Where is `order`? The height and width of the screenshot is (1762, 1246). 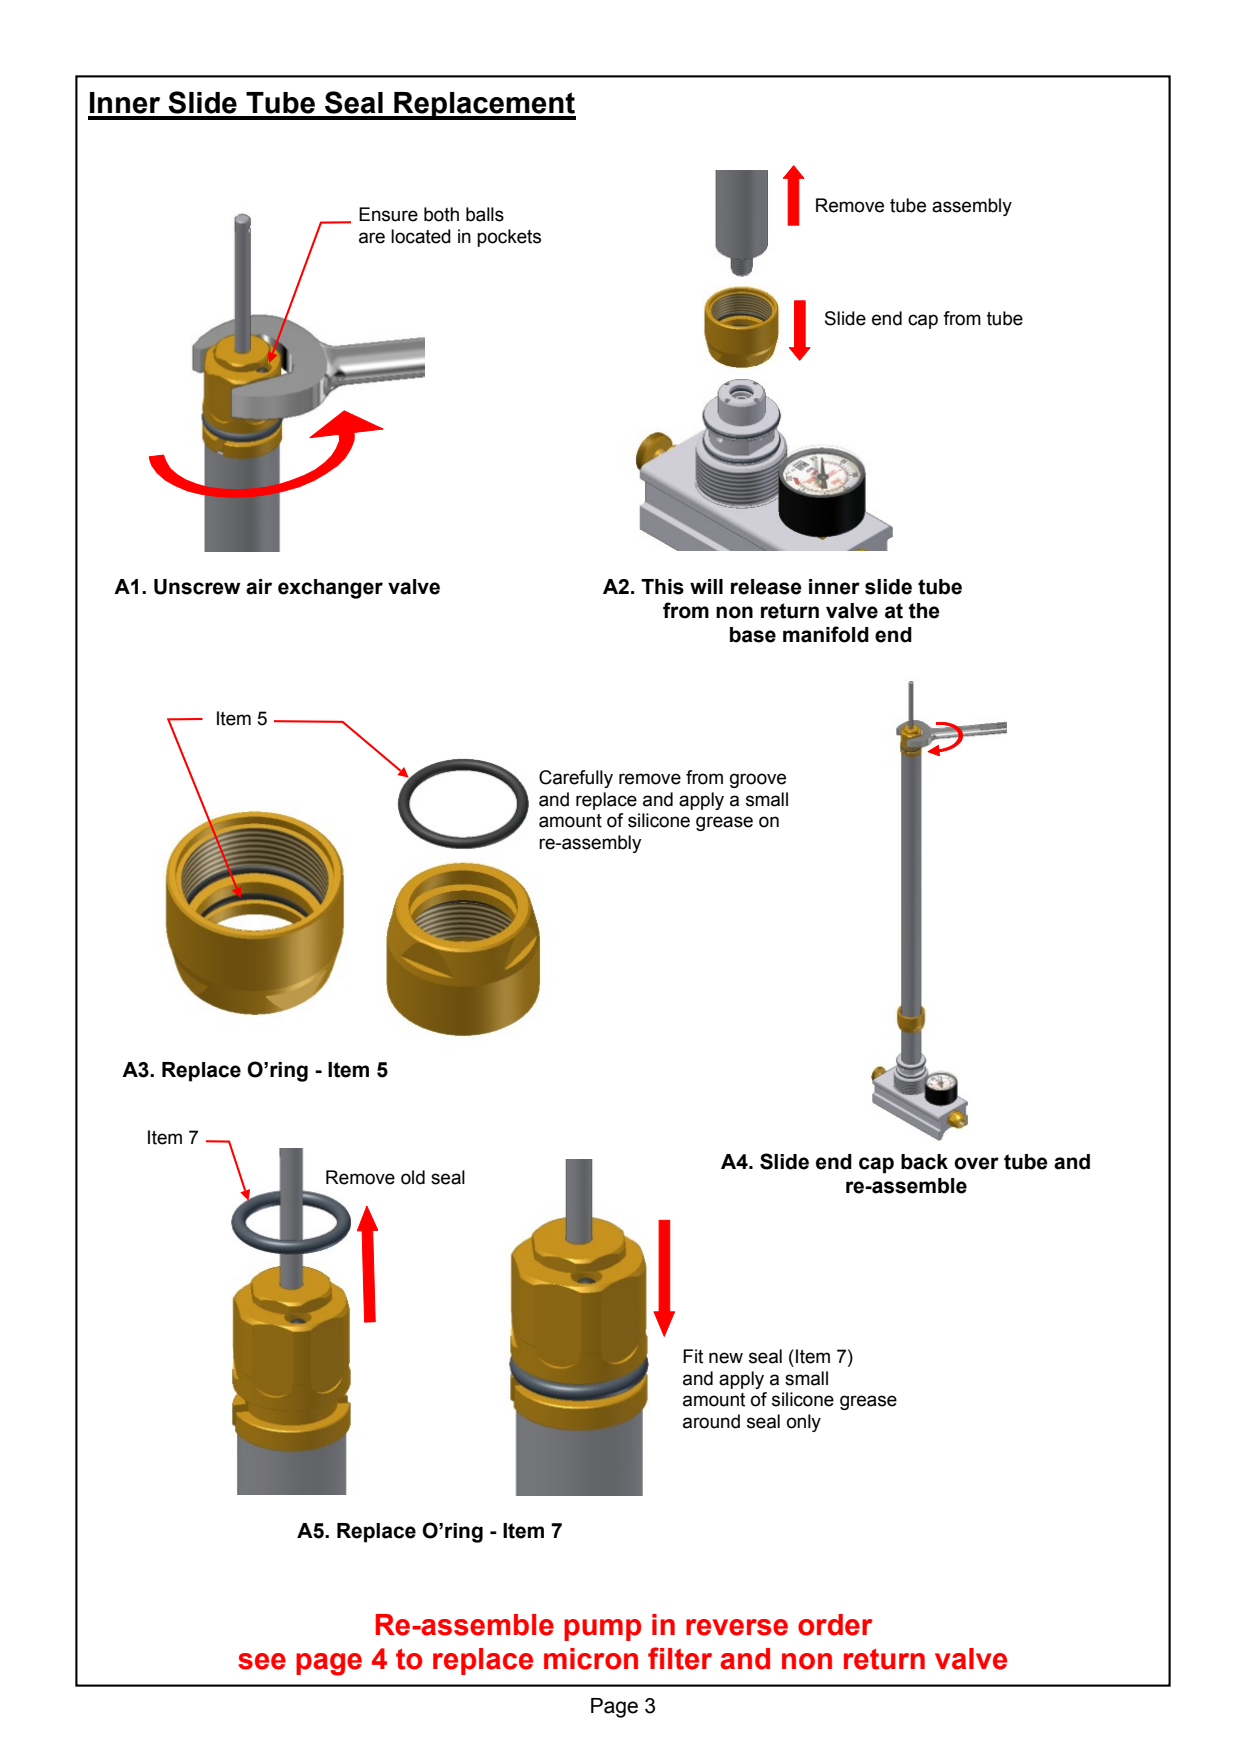 order is located at coordinates (835, 1625).
